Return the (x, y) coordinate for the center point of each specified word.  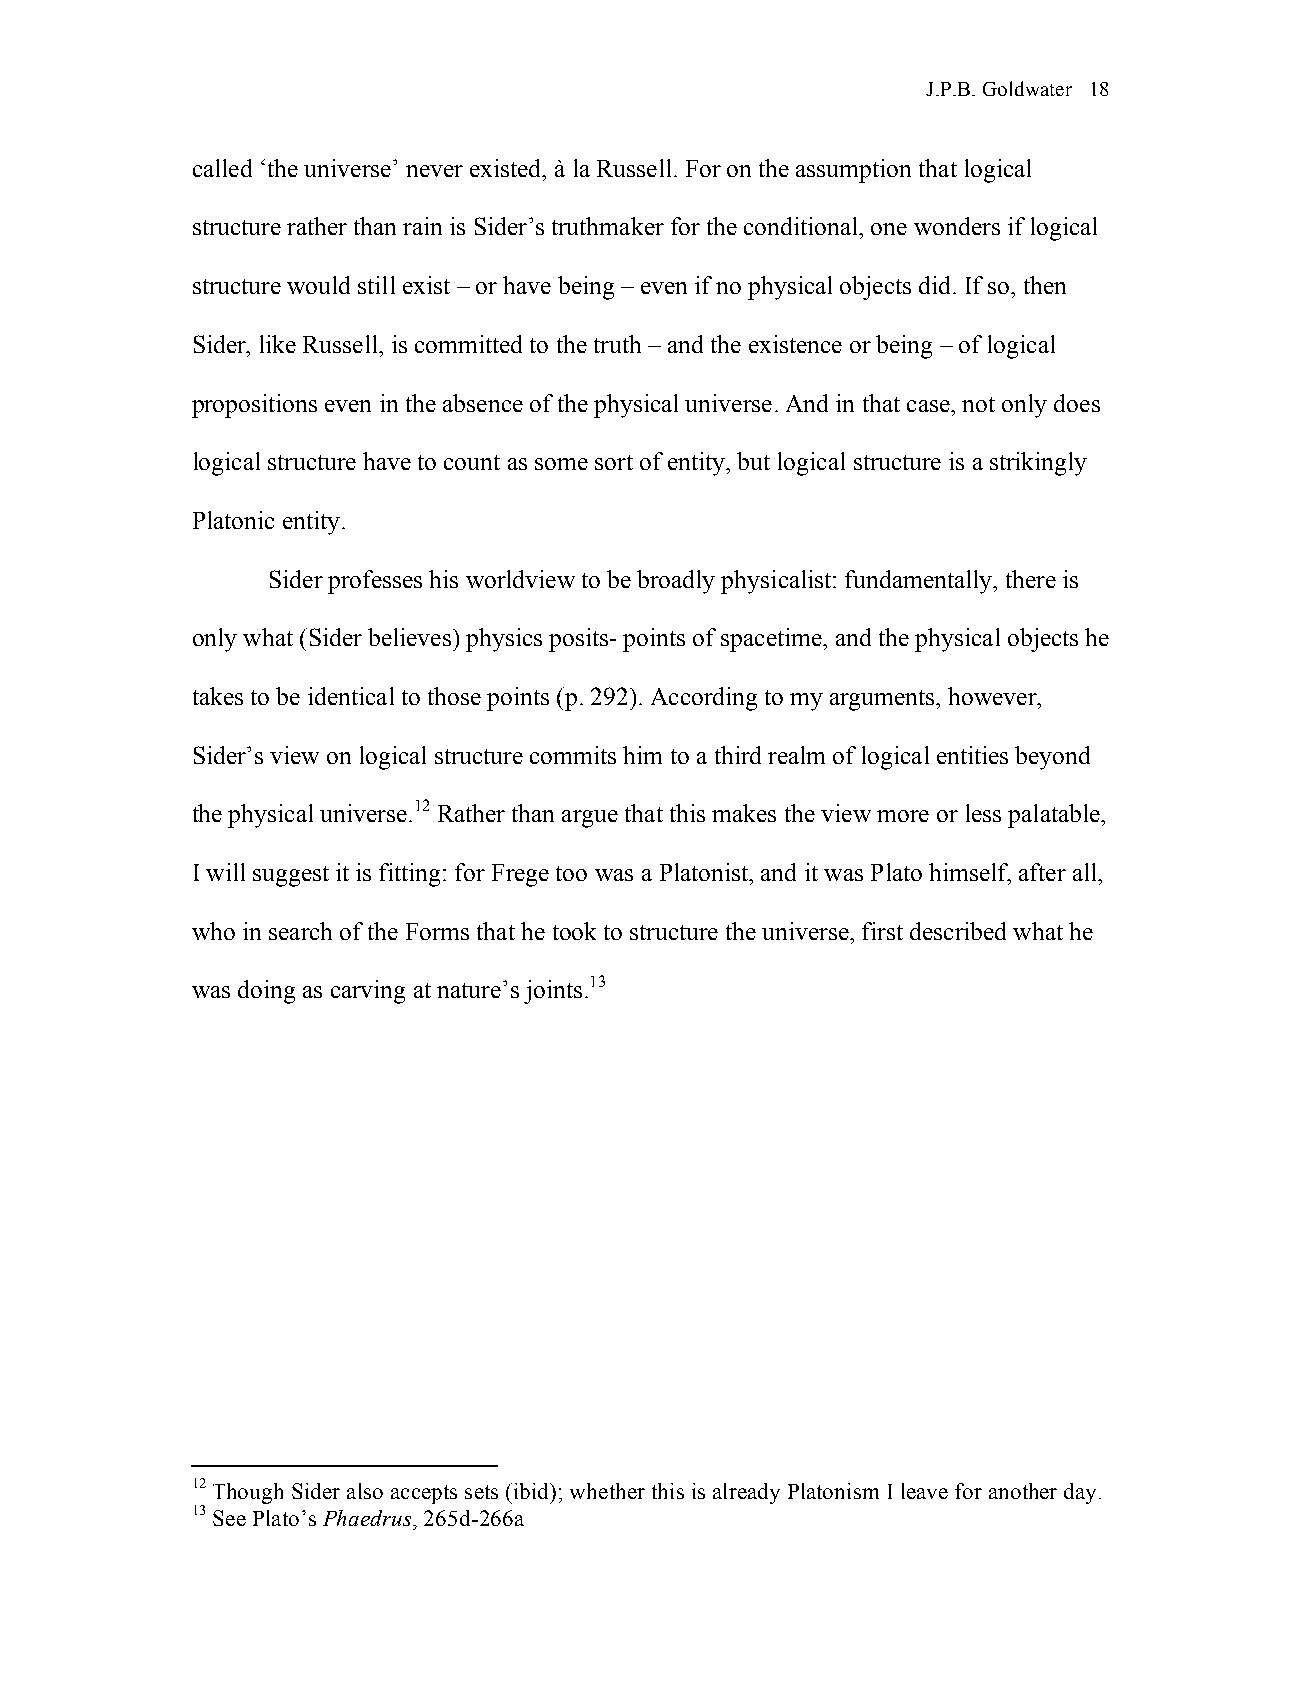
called (222, 168)
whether (607, 1491)
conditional (802, 226)
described (958, 931)
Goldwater (1027, 88)
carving (368, 992)
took (574, 931)
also (365, 1491)
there (1031, 579)
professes (375, 582)
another (1023, 1491)
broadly (676, 582)
